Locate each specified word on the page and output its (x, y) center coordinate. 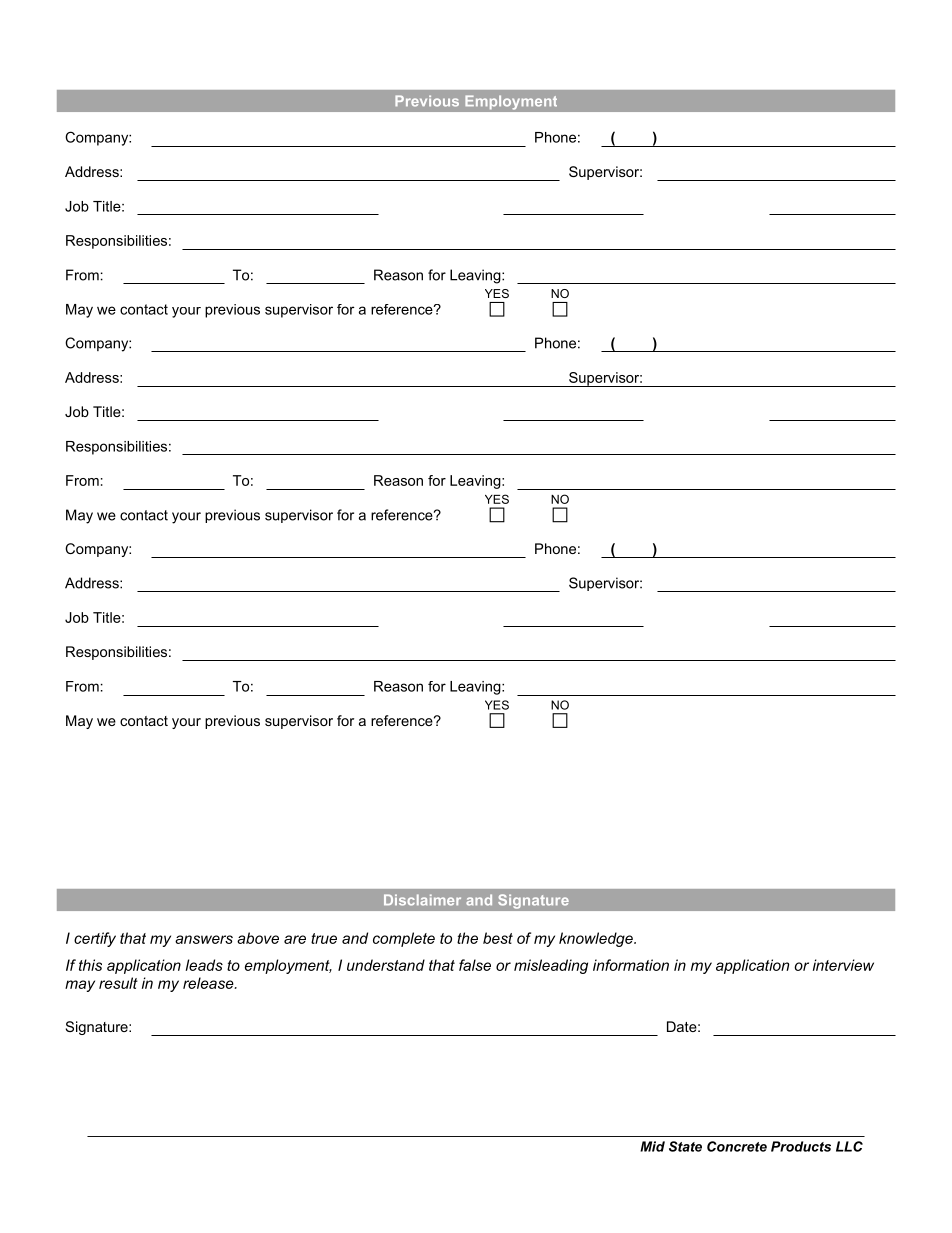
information (631, 965)
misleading (551, 966)
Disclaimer (422, 900)
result (118, 983)
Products (801, 1146)
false (475, 965)
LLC (849, 1146)
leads (204, 965)
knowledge (597, 939)
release (209, 983)
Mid (652, 1146)
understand (386, 965)
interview (843, 965)
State (685, 1146)
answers (204, 939)
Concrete (737, 1146)
